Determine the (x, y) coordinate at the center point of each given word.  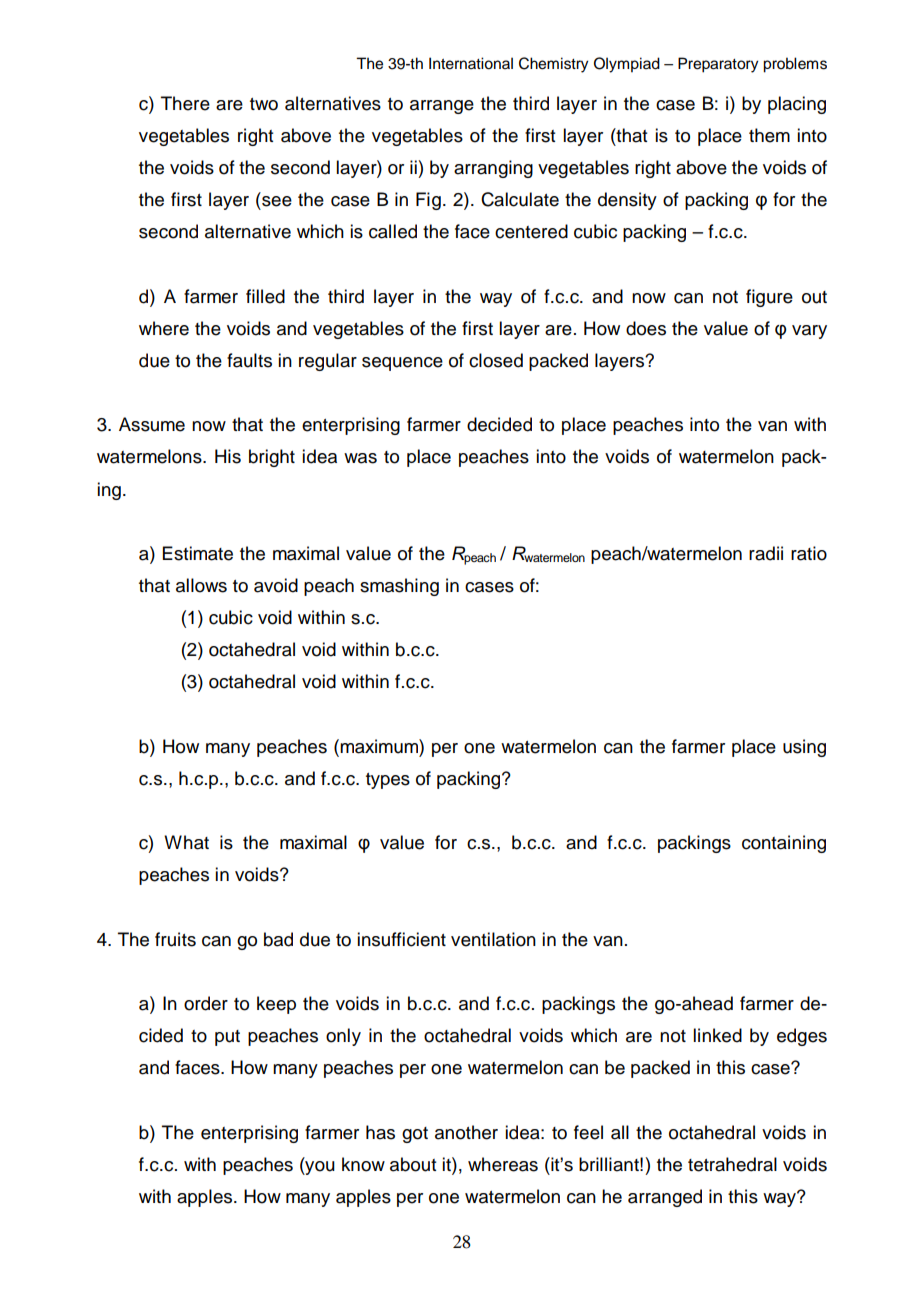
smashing (399, 587)
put (227, 1038)
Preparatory (718, 65)
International (471, 63)
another (466, 1132)
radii (766, 553)
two (264, 104)
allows (201, 585)
